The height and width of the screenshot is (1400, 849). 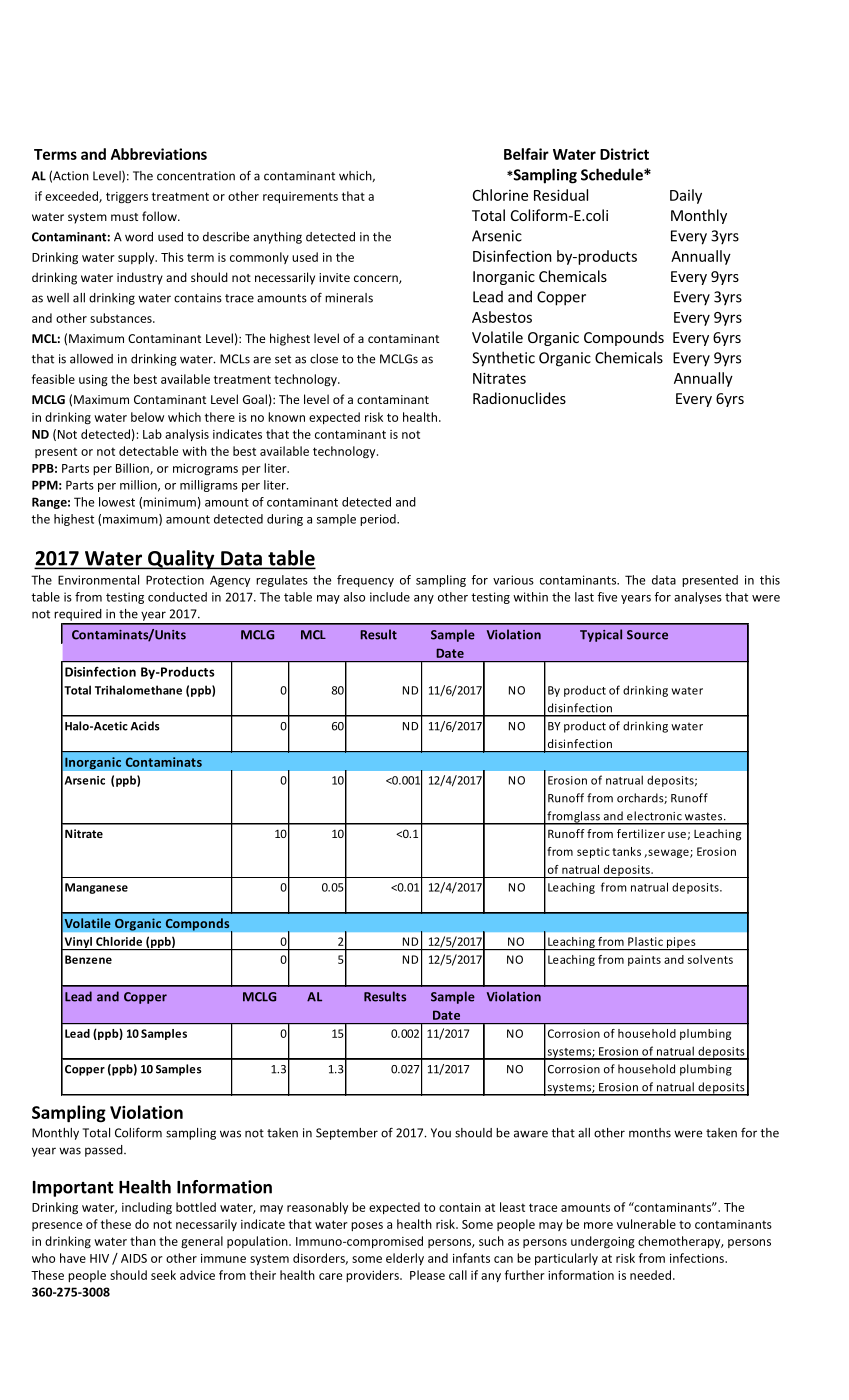 What do you see at coordinates (644, 960) in the screenshot?
I see `paints` at bounding box center [644, 960].
